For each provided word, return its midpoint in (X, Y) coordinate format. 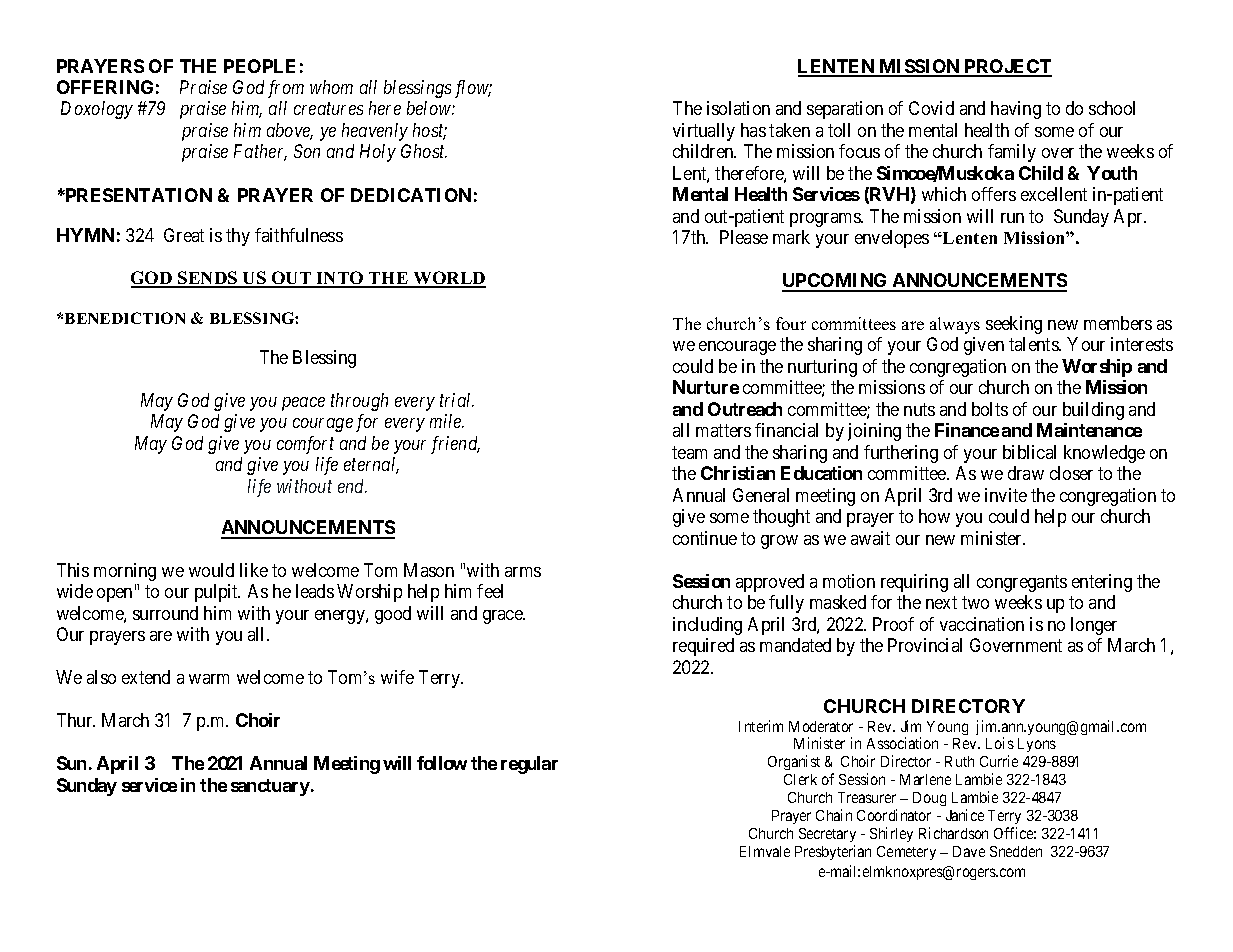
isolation (738, 108)
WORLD (448, 279)
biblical (1029, 452)
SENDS (208, 279)
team (689, 452)
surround (165, 613)
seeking (1014, 325)
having (1016, 110)
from (286, 89)
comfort (305, 445)
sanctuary (270, 787)
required (703, 647)
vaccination (982, 624)
